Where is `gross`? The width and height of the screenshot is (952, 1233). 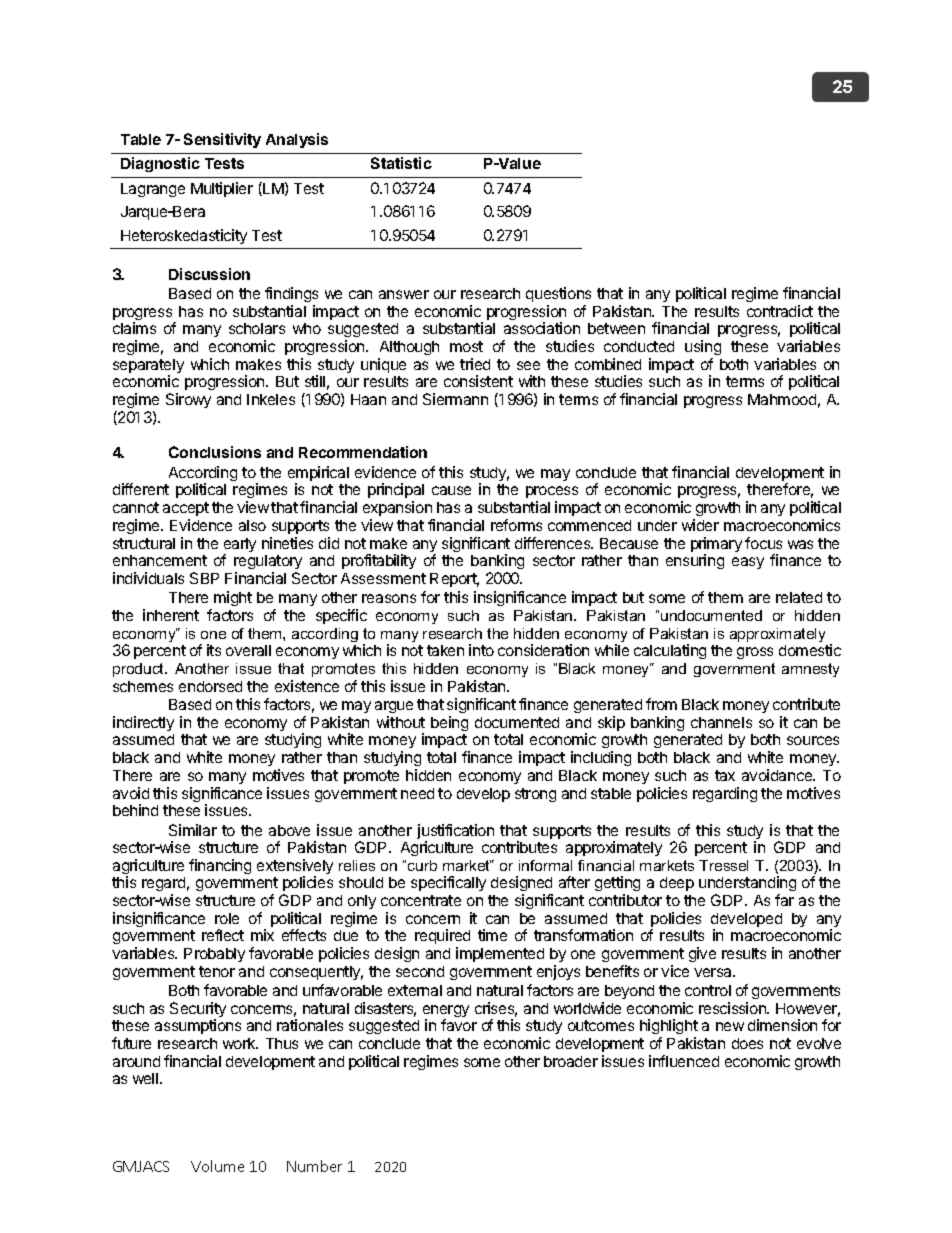
gross is located at coordinates (755, 653).
